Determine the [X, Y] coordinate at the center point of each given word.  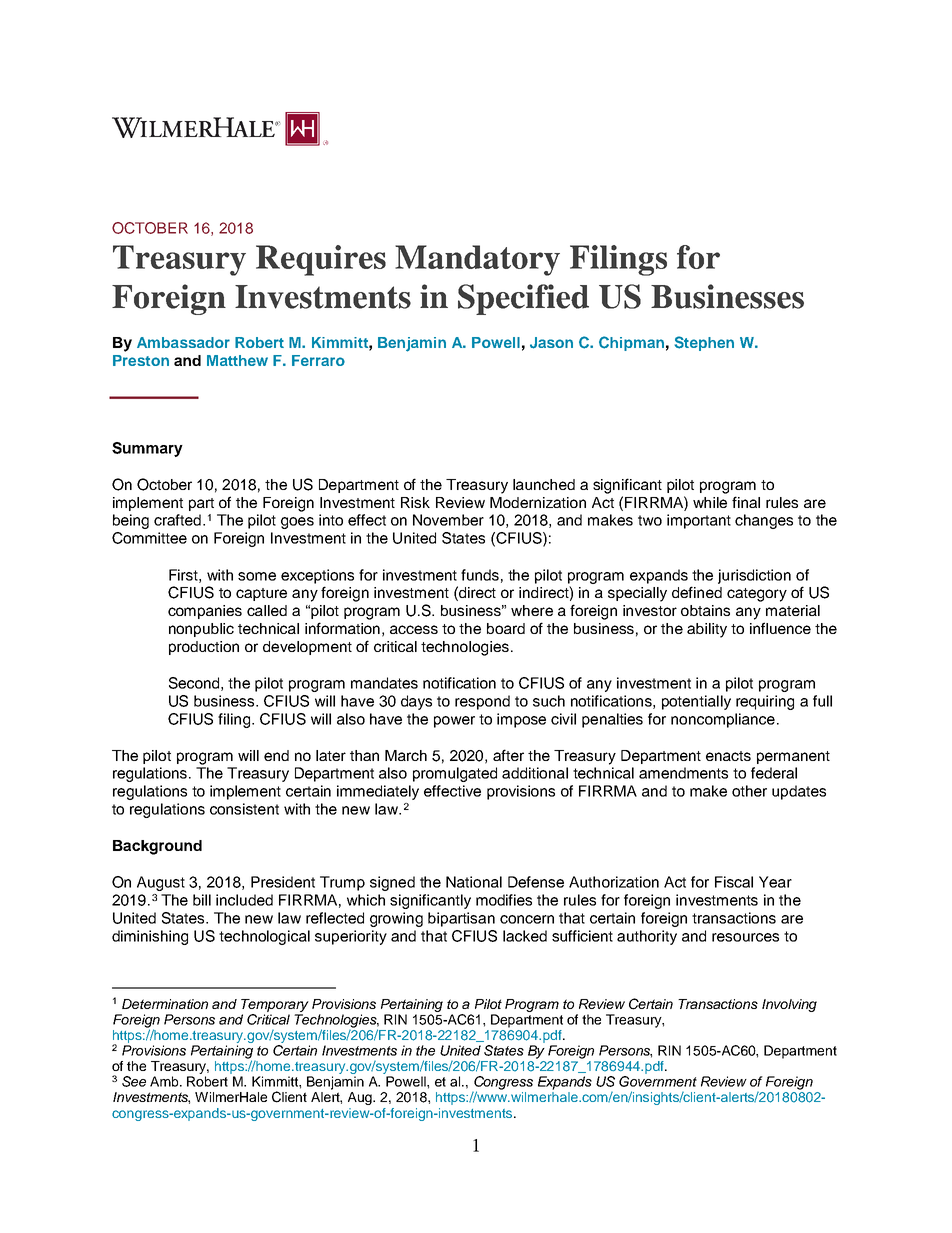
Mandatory [477, 260]
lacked [525, 936]
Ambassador [183, 342]
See [134, 1081]
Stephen [704, 343]
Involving [789, 1005]
